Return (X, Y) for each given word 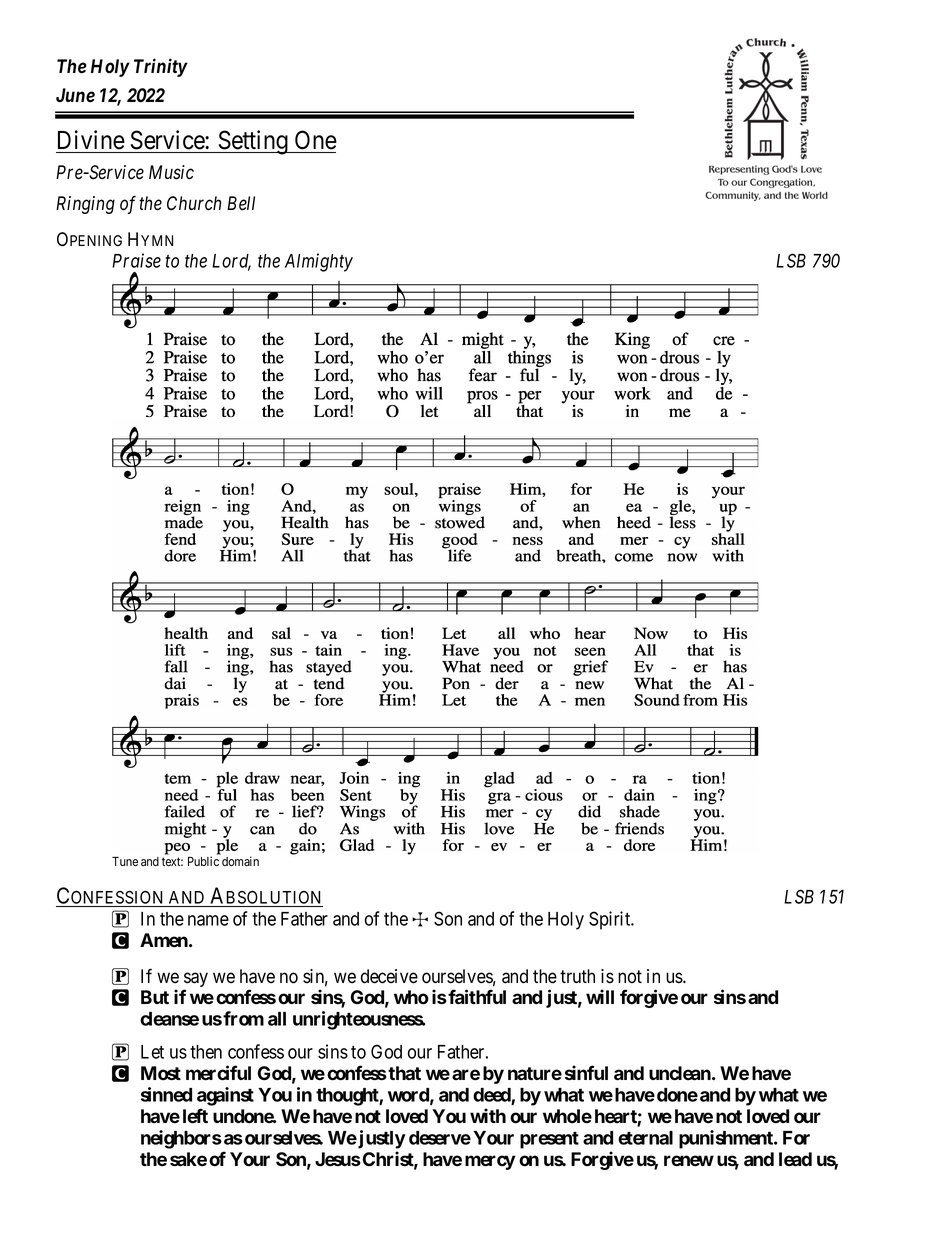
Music (171, 172)
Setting (253, 142)
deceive (389, 976)
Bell (241, 203)
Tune (125, 861)
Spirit (611, 920)
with (488, 1115)
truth (577, 976)
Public (203, 861)
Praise (136, 260)
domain (240, 861)
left (195, 1116)
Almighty (319, 262)
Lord (231, 262)
